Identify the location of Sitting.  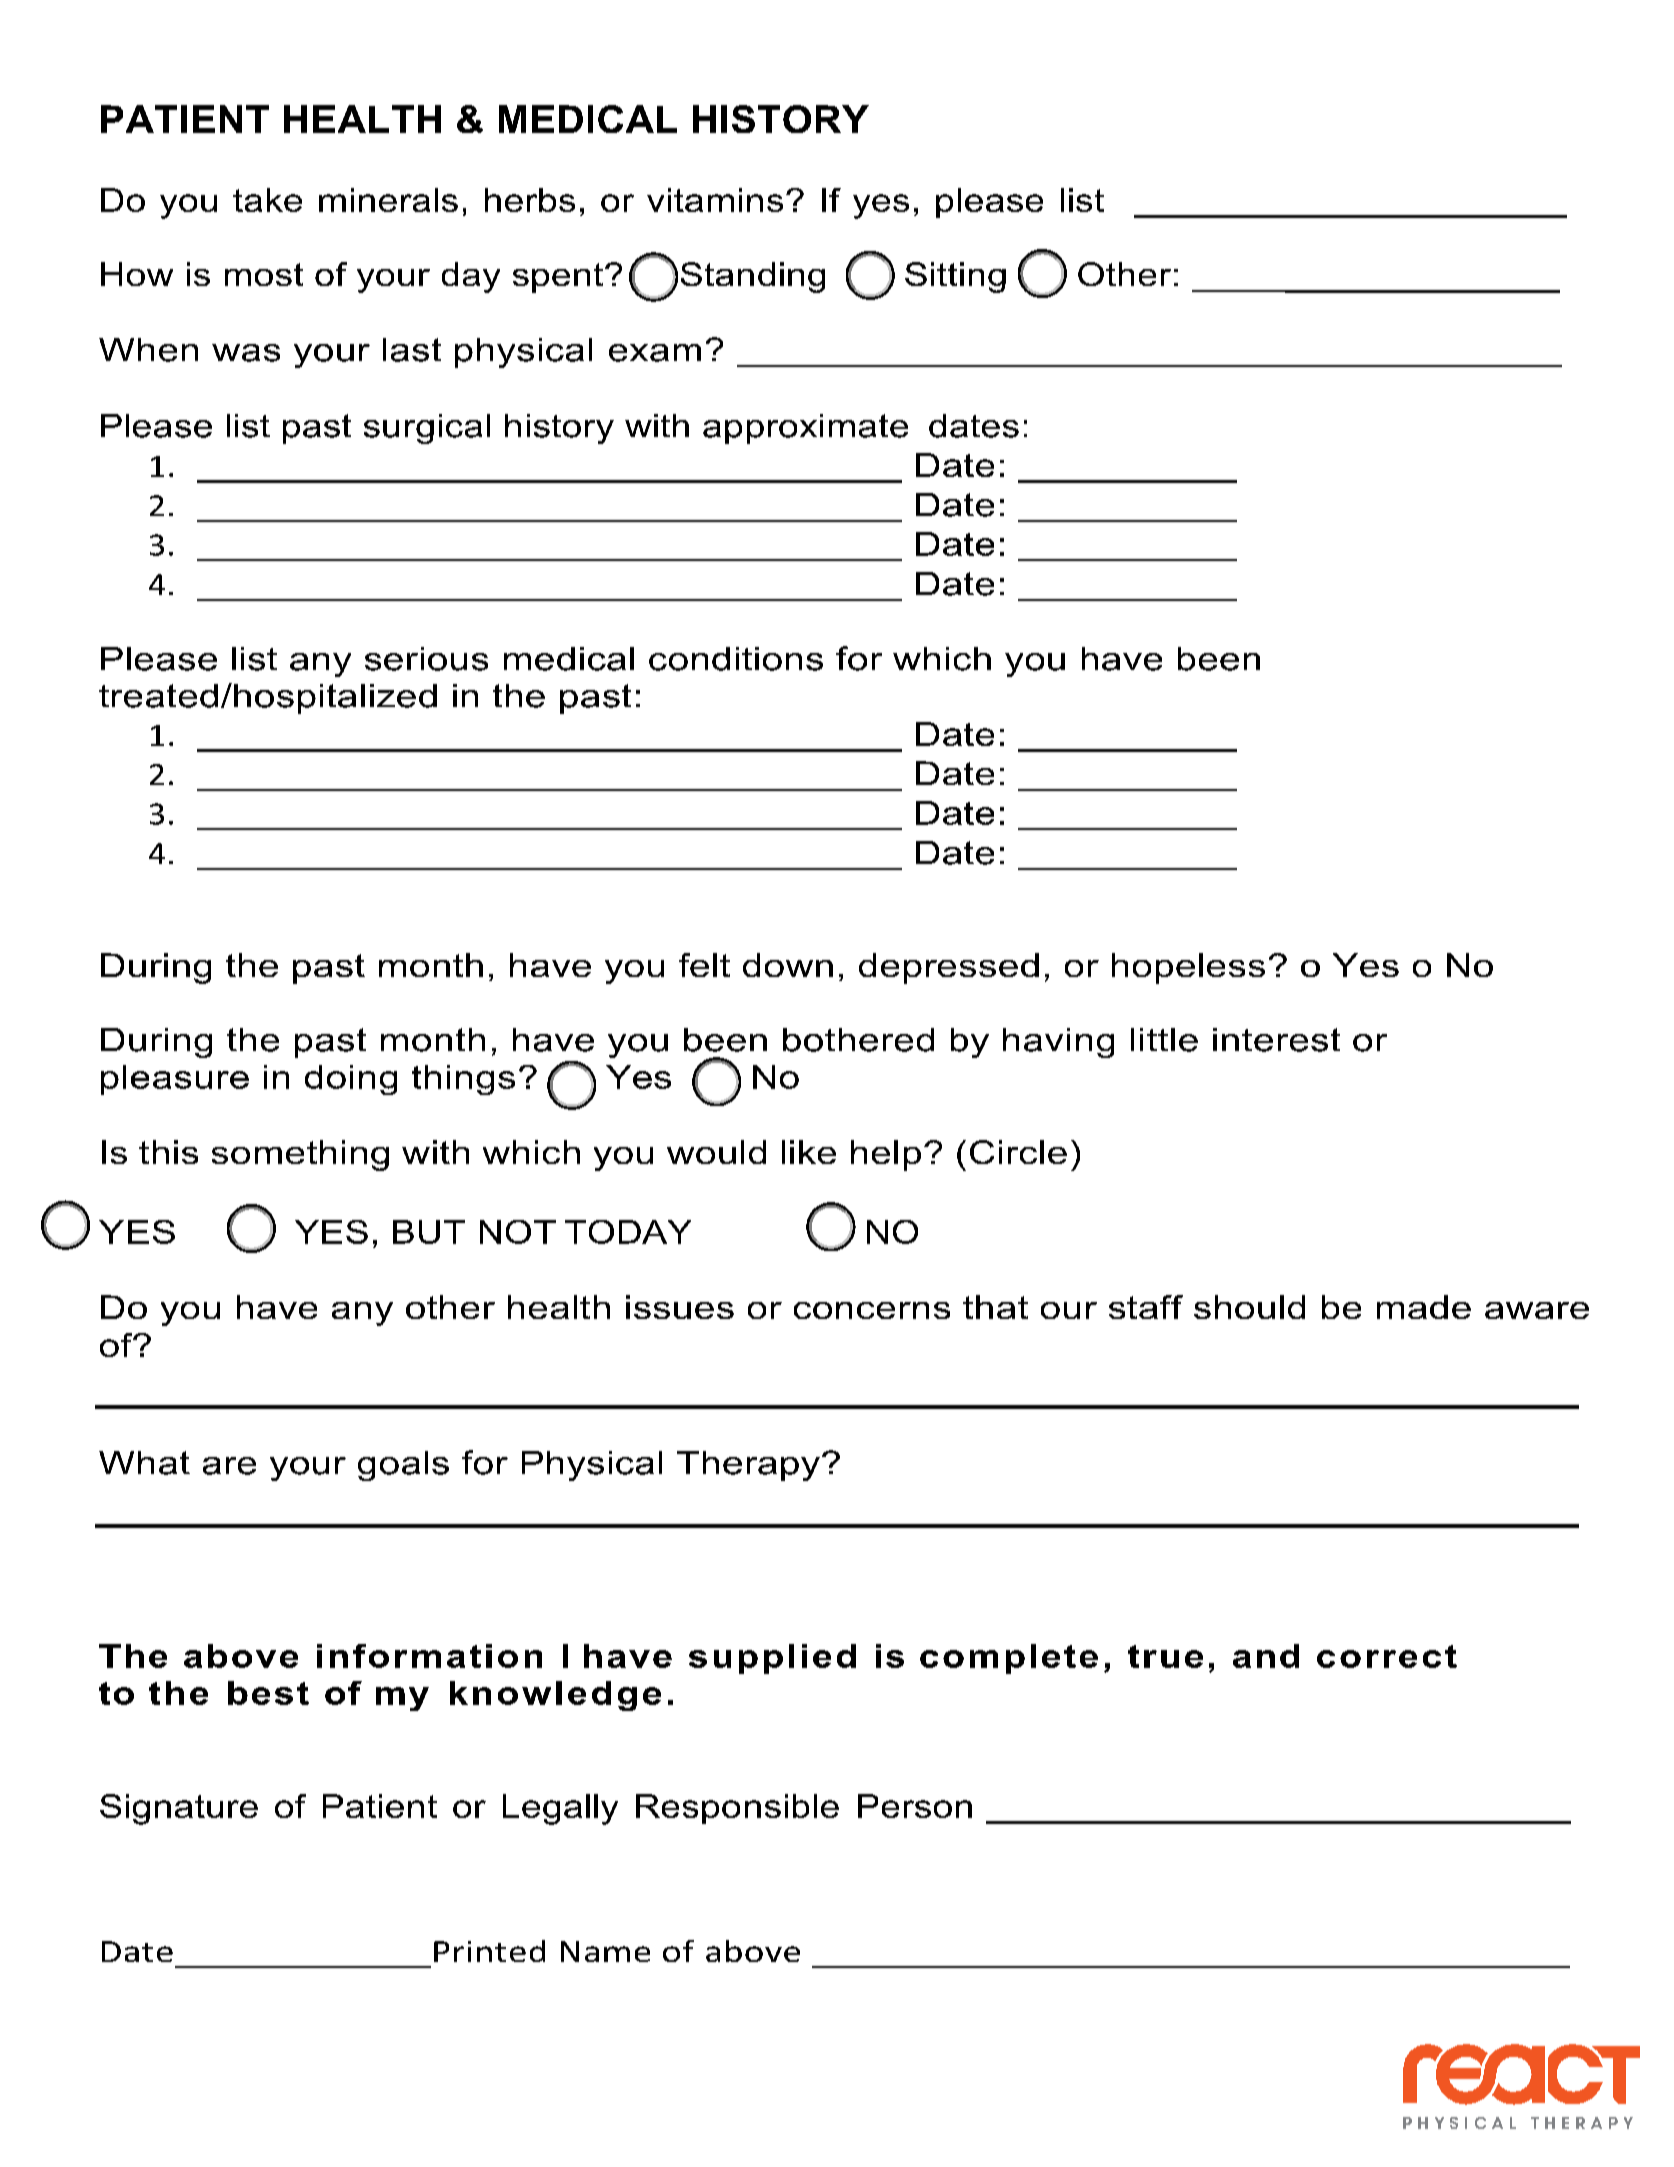
(955, 277).
